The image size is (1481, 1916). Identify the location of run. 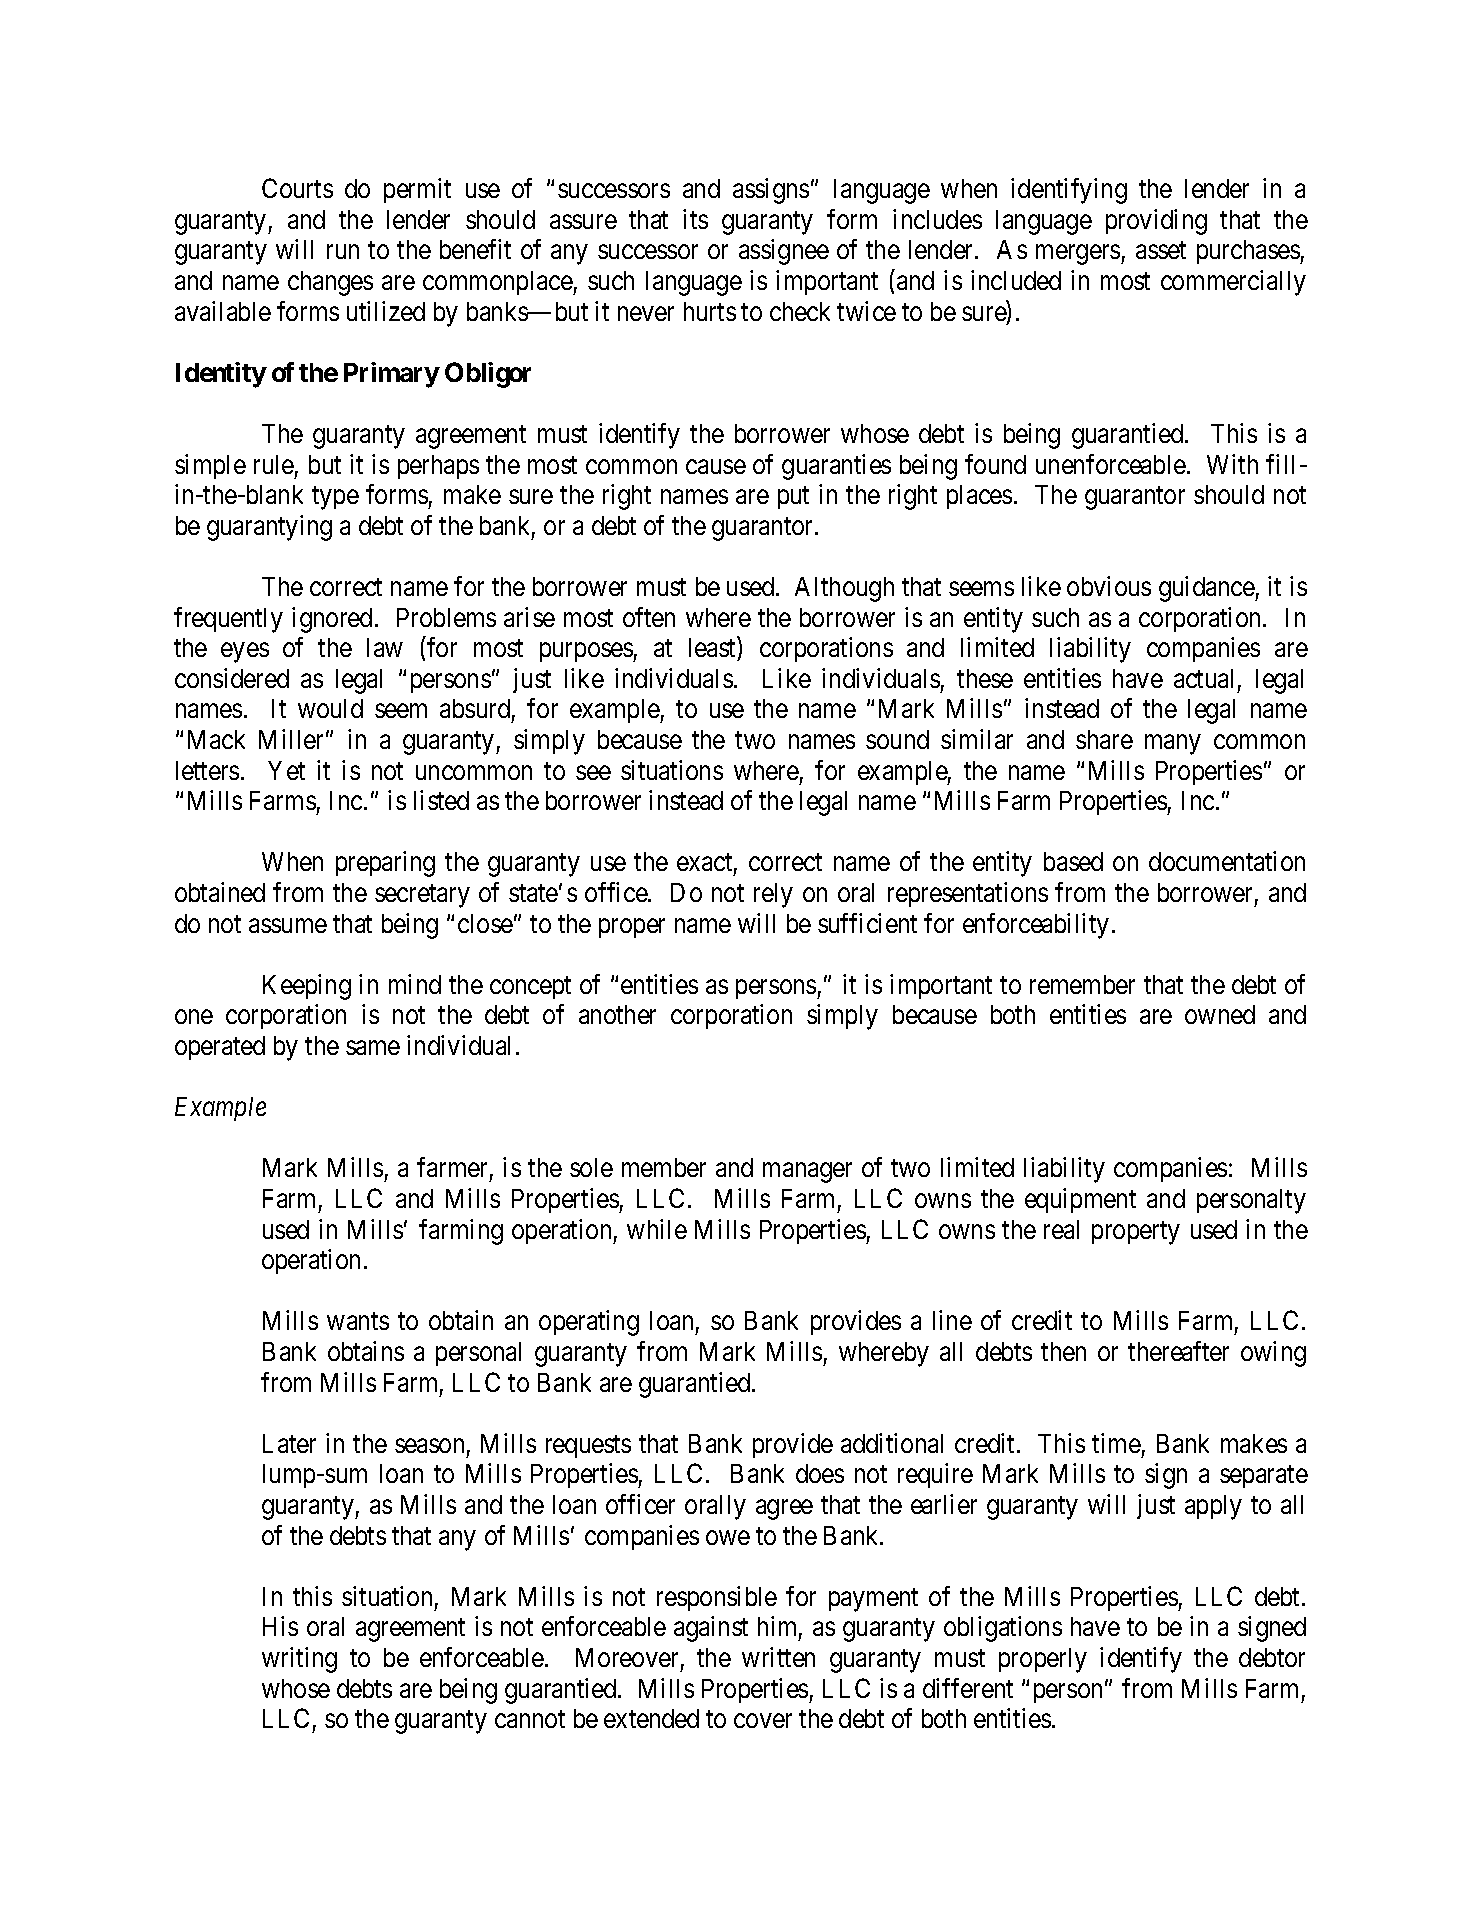
(343, 252).
